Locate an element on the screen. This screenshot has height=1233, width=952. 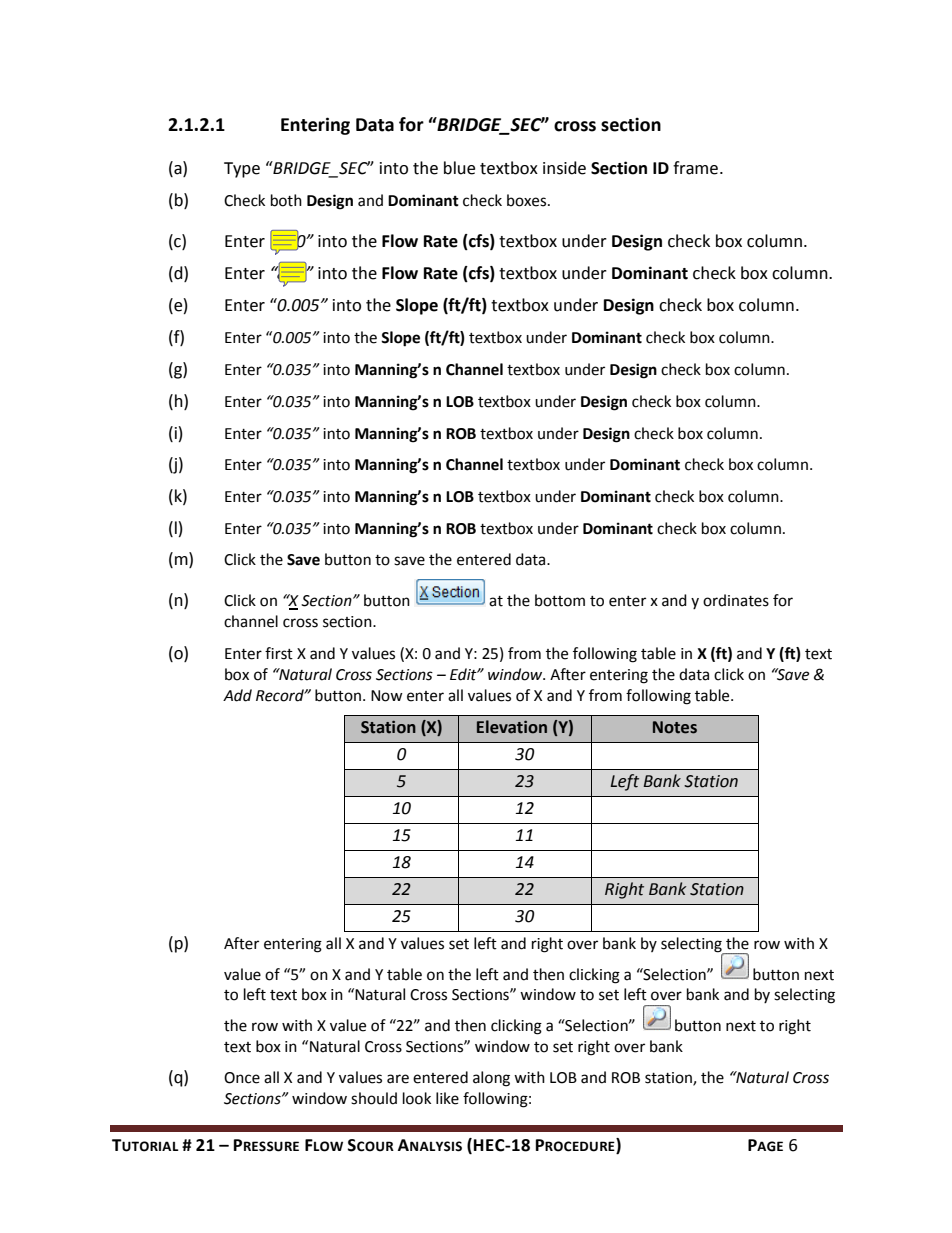
ordinates is located at coordinates (736, 600).
